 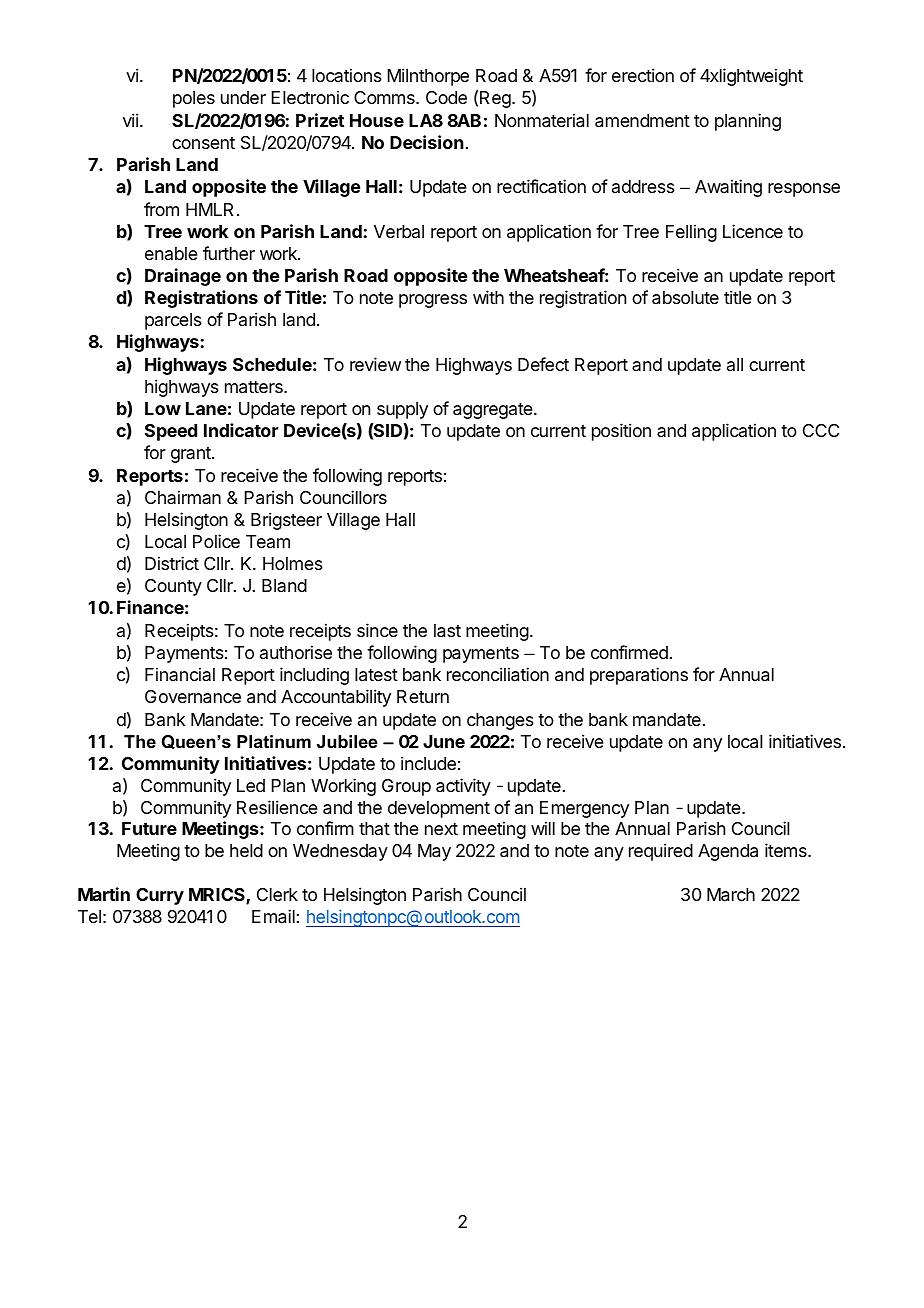 What do you see at coordinates (446, 97) in the screenshot?
I see `Code` at bounding box center [446, 97].
